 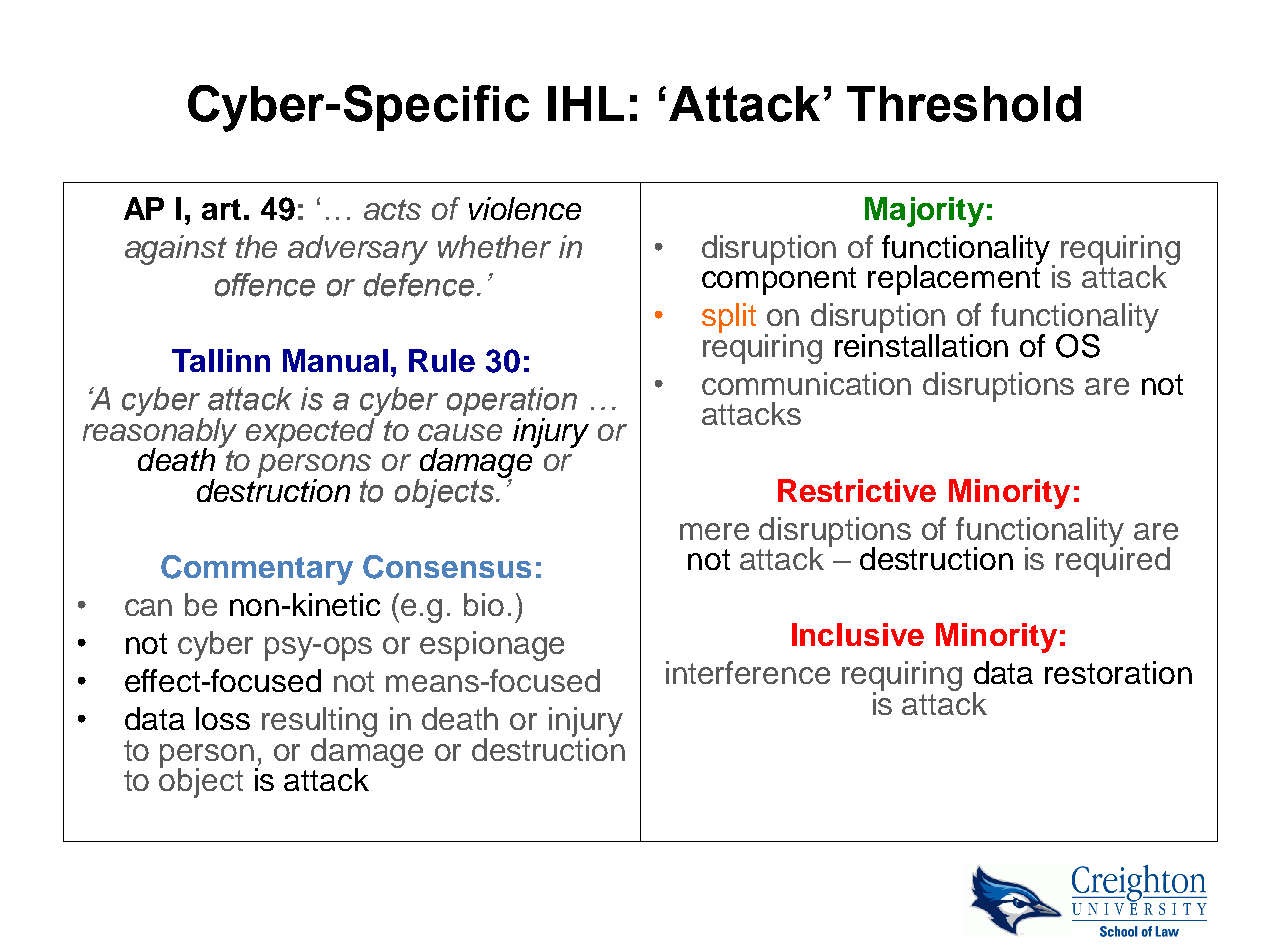 What do you see at coordinates (312, 431) in the page?
I see `expected` at bounding box center [312, 431].
